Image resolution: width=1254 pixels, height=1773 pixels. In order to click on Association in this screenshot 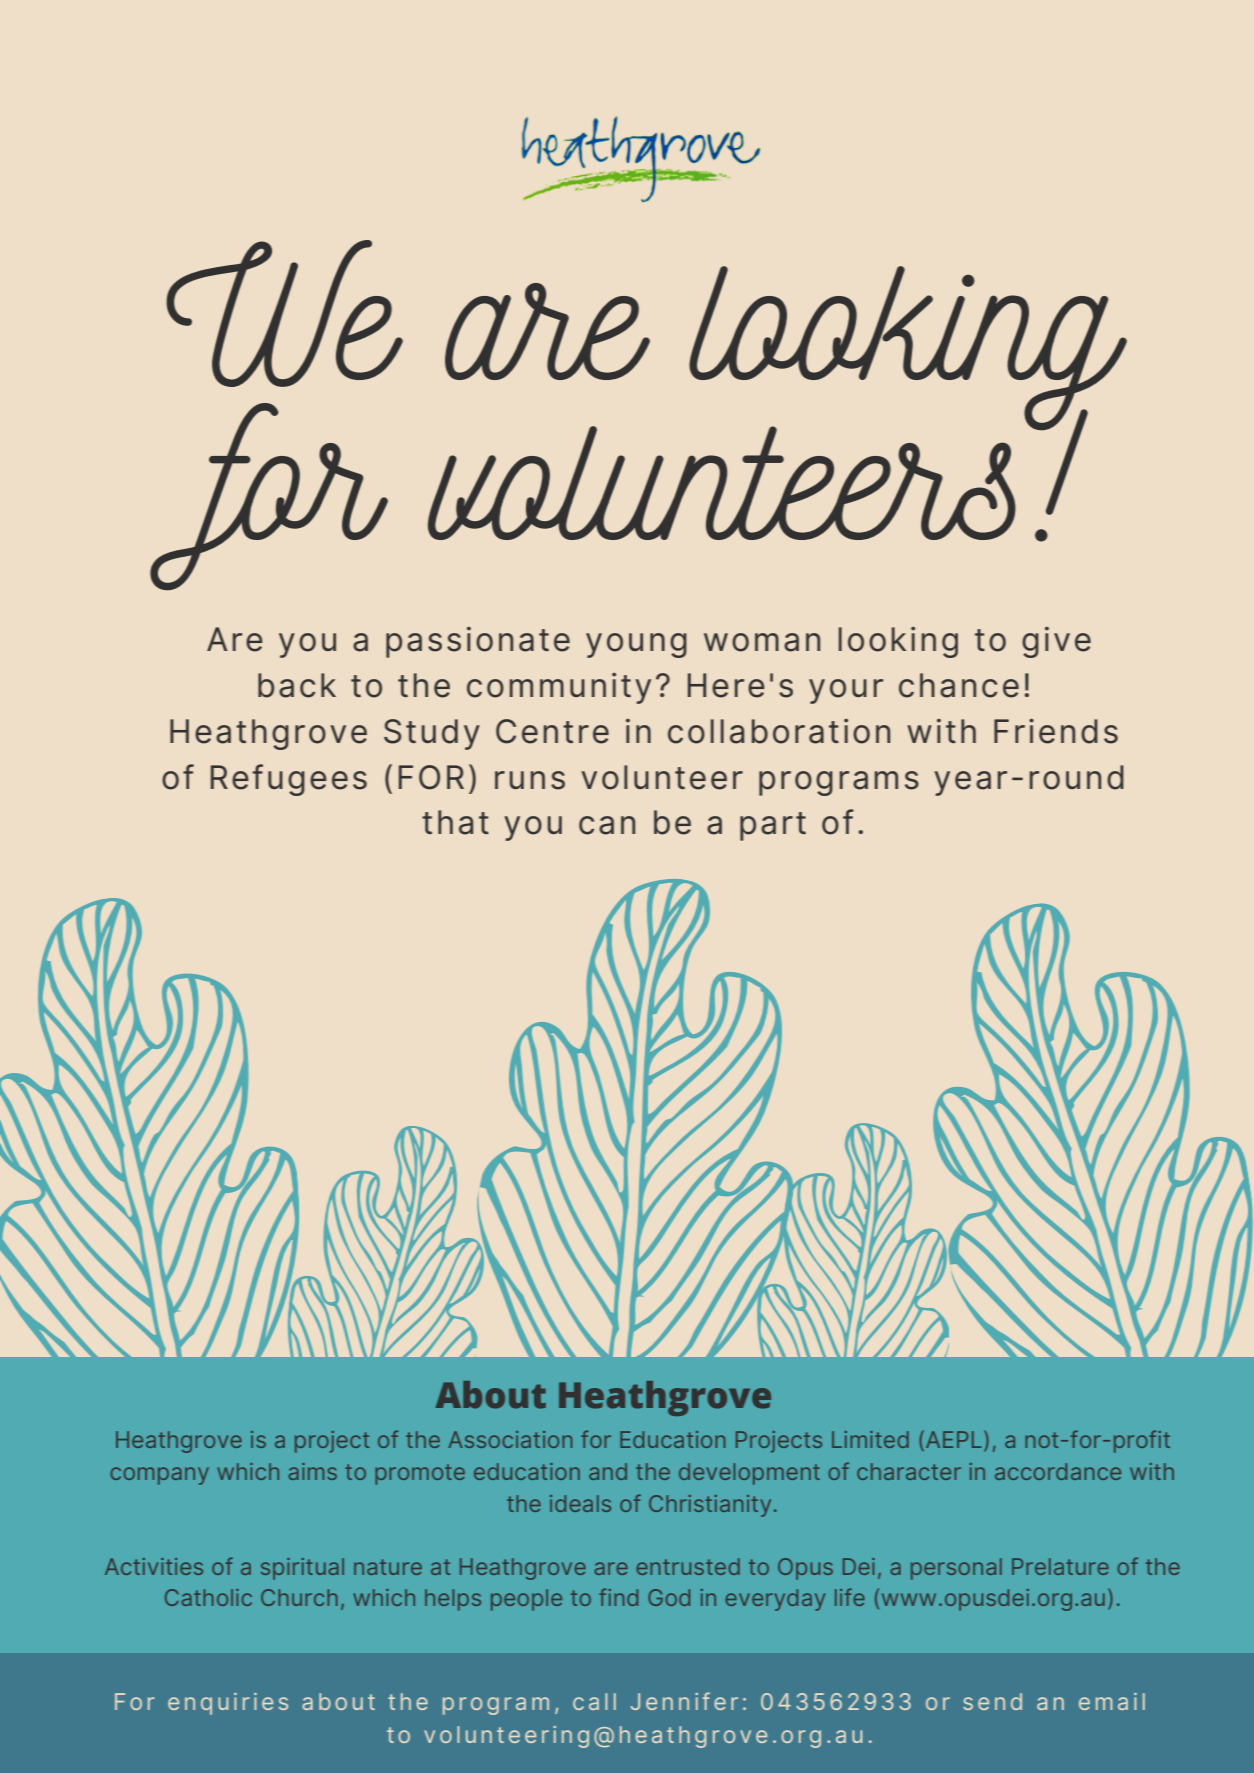, I will do `click(510, 1439)`.
